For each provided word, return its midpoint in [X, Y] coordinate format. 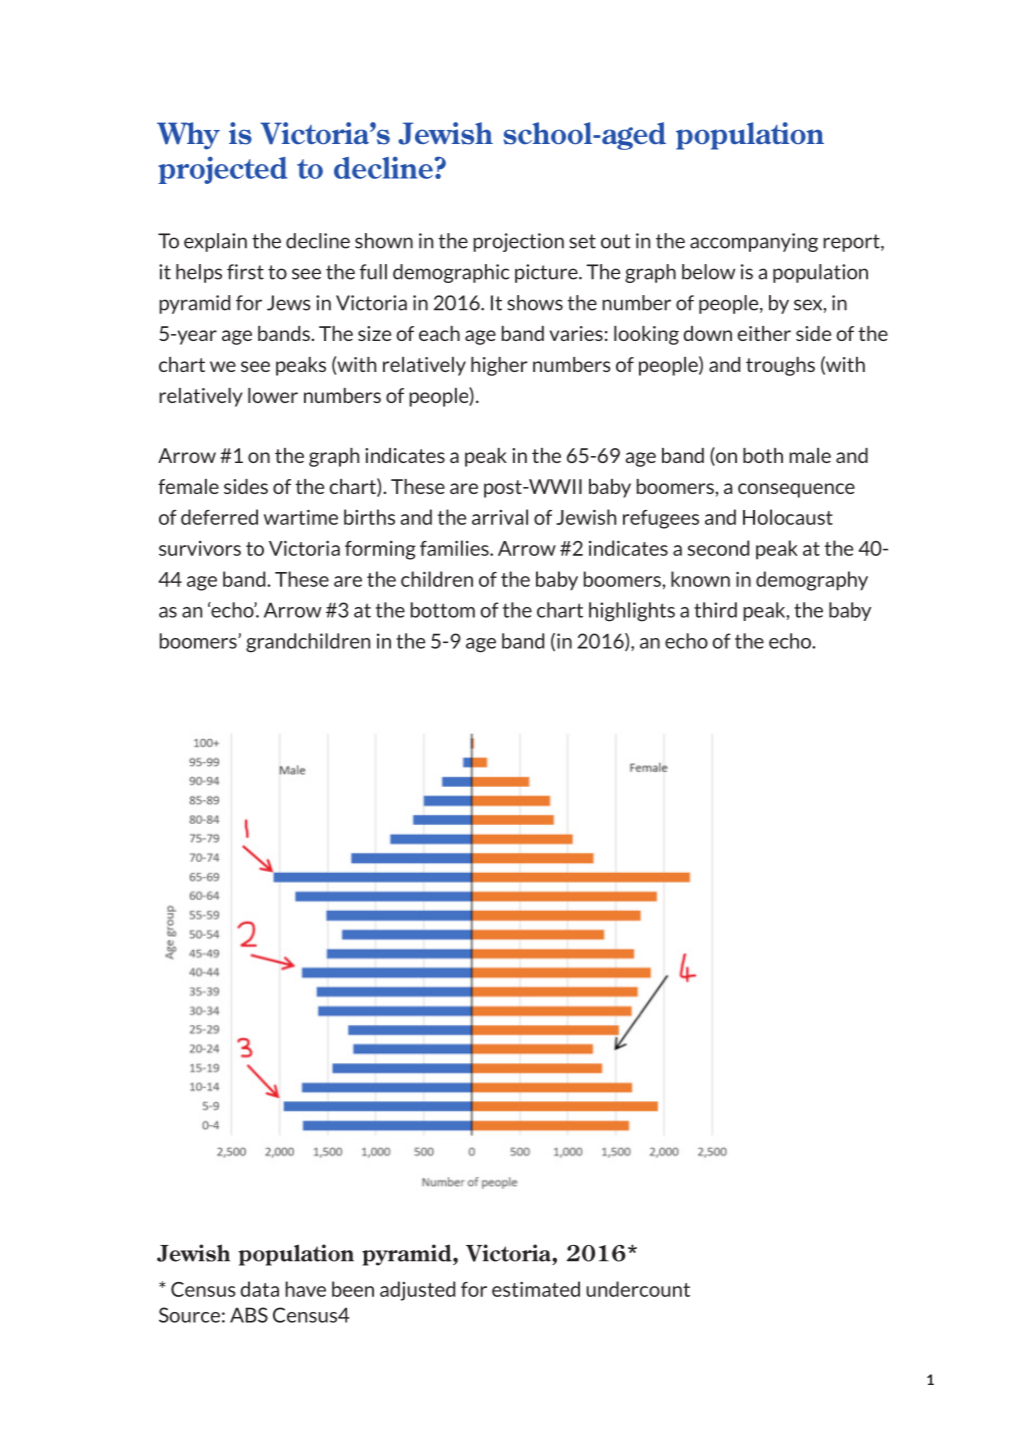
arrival [500, 517]
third [715, 610]
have [305, 1289]
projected [222, 170]
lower [273, 395]
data [259, 1289]
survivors [200, 548]
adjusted [417, 1291]
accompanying [754, 242]
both [763, 455]
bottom [443, 610]
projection [518, 242]
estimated [536, 1289]
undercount [638, 1289]
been [353, 1289]
